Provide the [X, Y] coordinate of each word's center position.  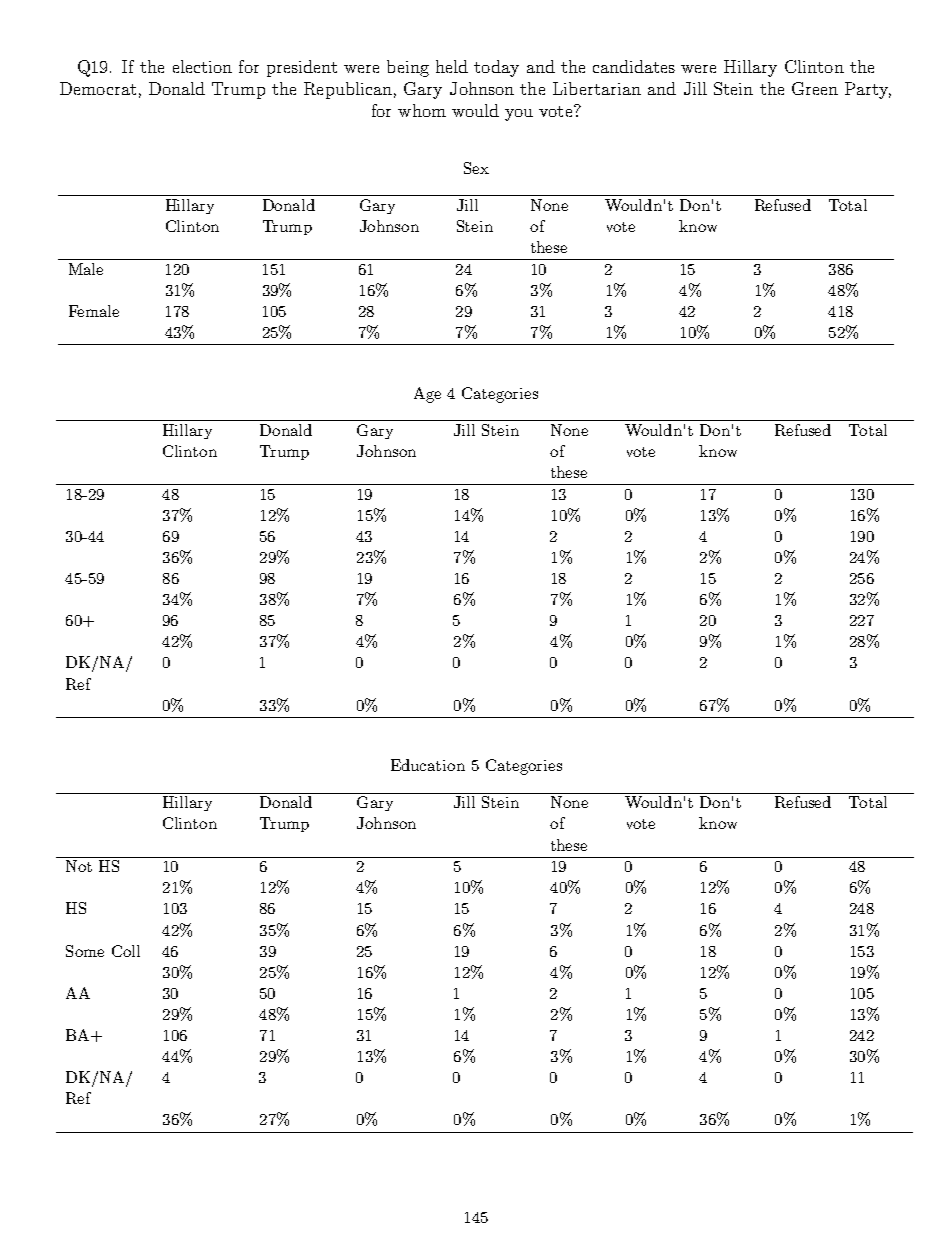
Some [85, 951]
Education [428, 765]
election [202, 66]
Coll [126, 951]
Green [815, 88]
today [496, 68]
